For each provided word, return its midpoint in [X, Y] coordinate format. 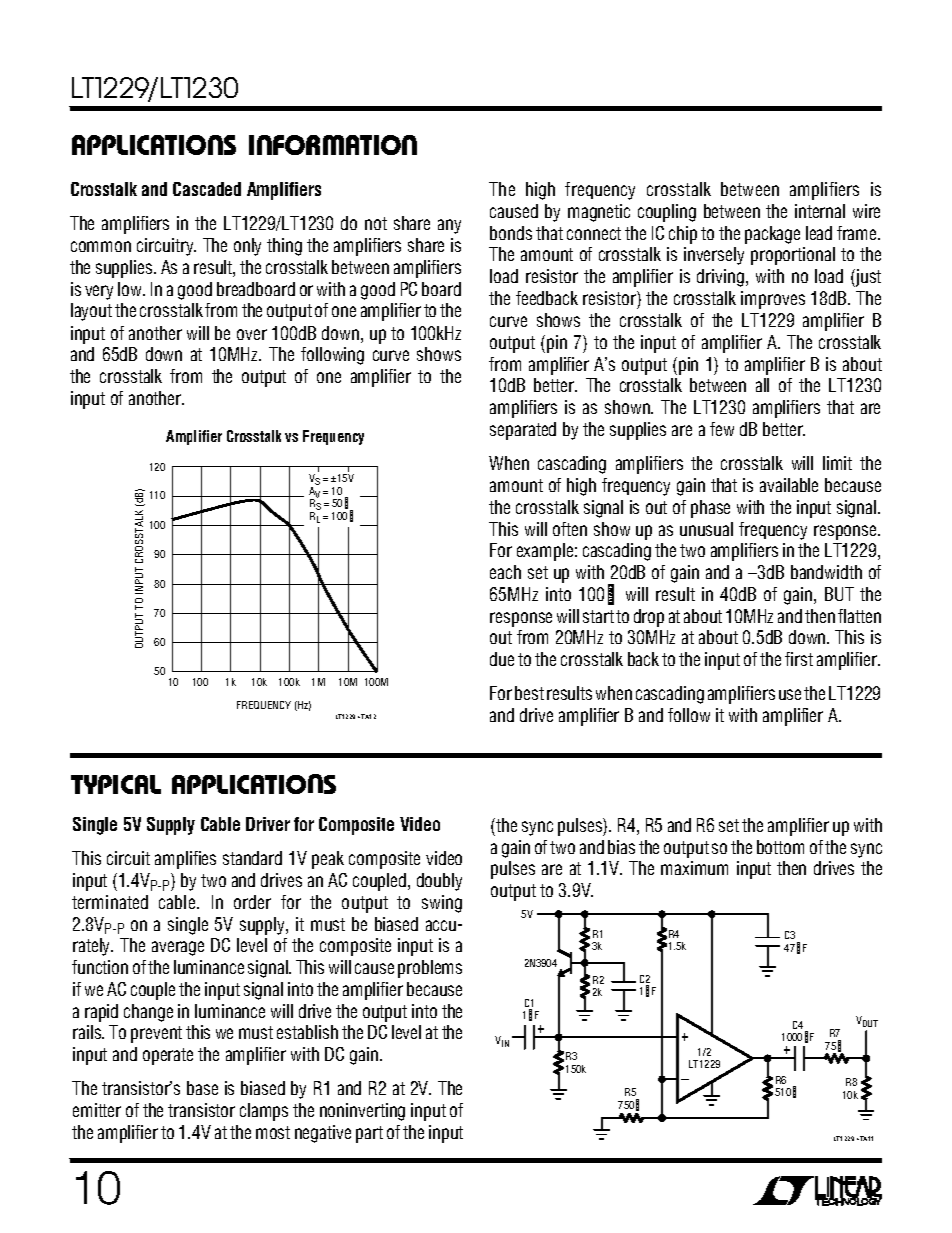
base [202, 1088]
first [799, 659]
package [772, 235]
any [449, 226]
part [369, 1134]
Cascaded [207, 189]
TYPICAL [116, 784]
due [502, 659]
